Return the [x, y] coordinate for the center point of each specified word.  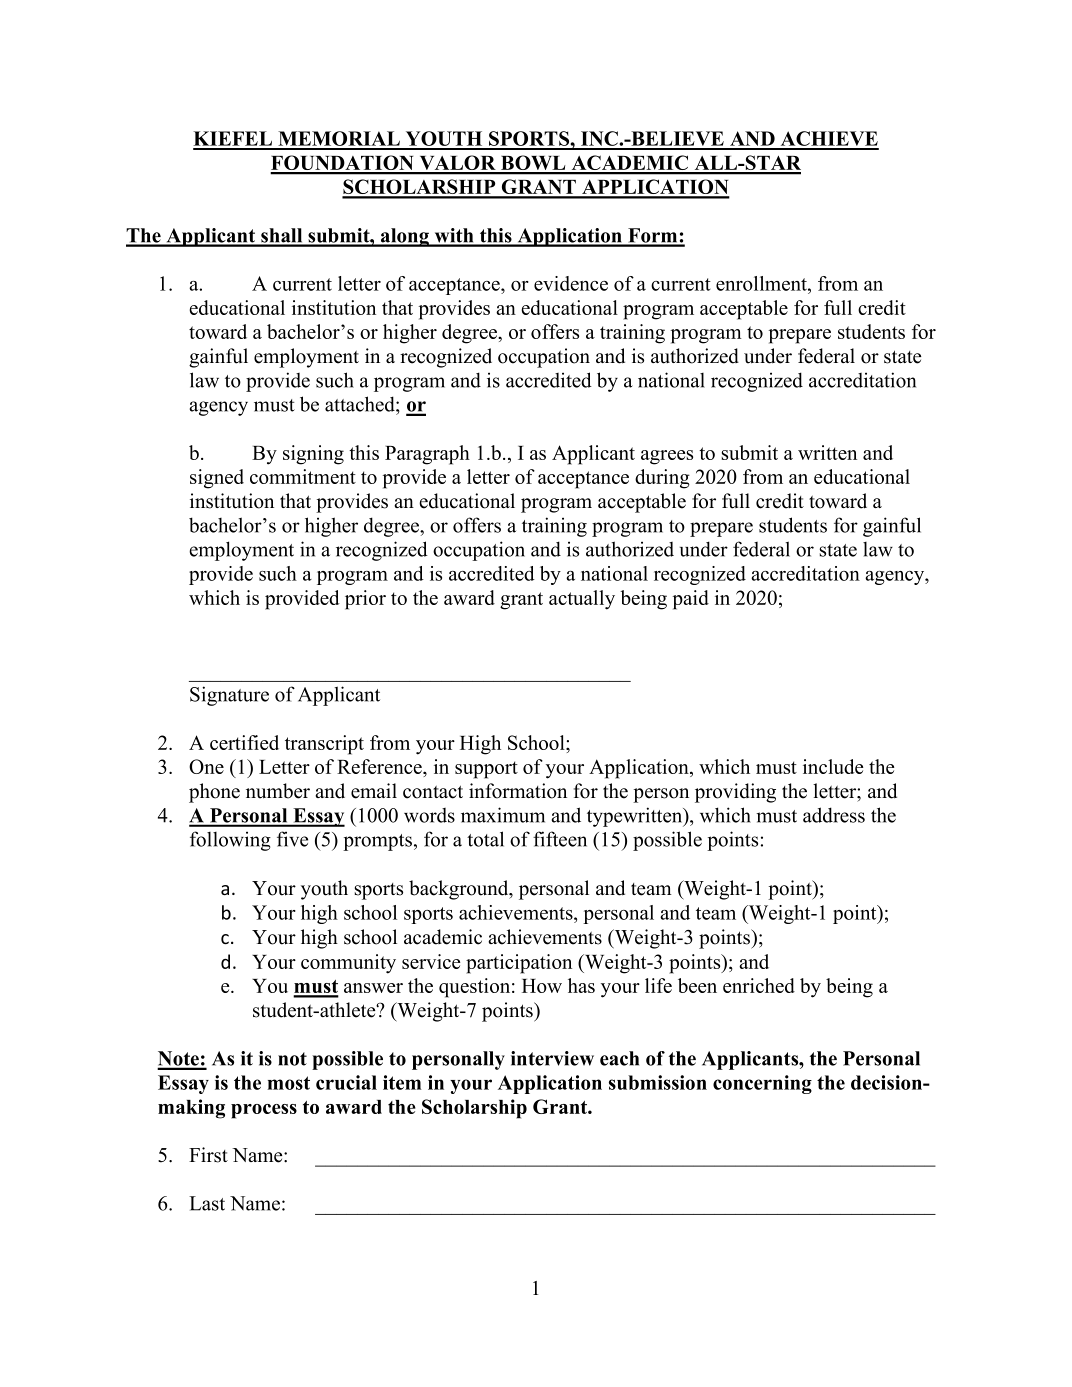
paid [691, 600]
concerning [762, 1084]
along [405, 237]
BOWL [533, 164]
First [208, 1155]
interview [552, 1058]
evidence [571, 283]
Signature [229, 696]
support [486, 770]
